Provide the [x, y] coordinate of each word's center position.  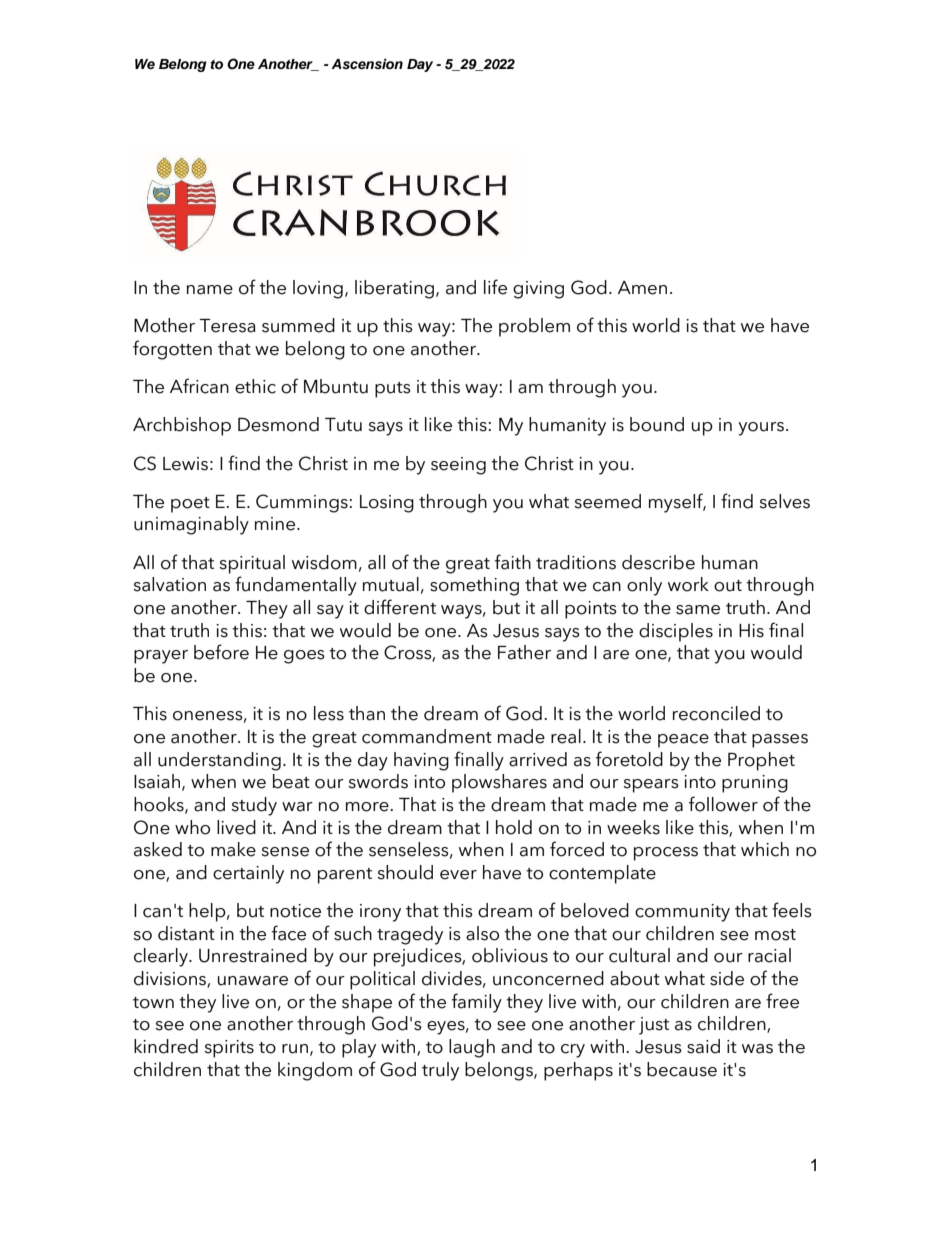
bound [657, 424]
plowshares [499, 783]
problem [534, 327]
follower [723, 804]
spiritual [252, 564]
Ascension [367, 64]
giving [538, 290]
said [703, 1046]
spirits [229, 1049]
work [688, 584]
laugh [472, 1048]
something [474, 586]
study [254, 806]
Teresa [227, 326]
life [495, 287]
